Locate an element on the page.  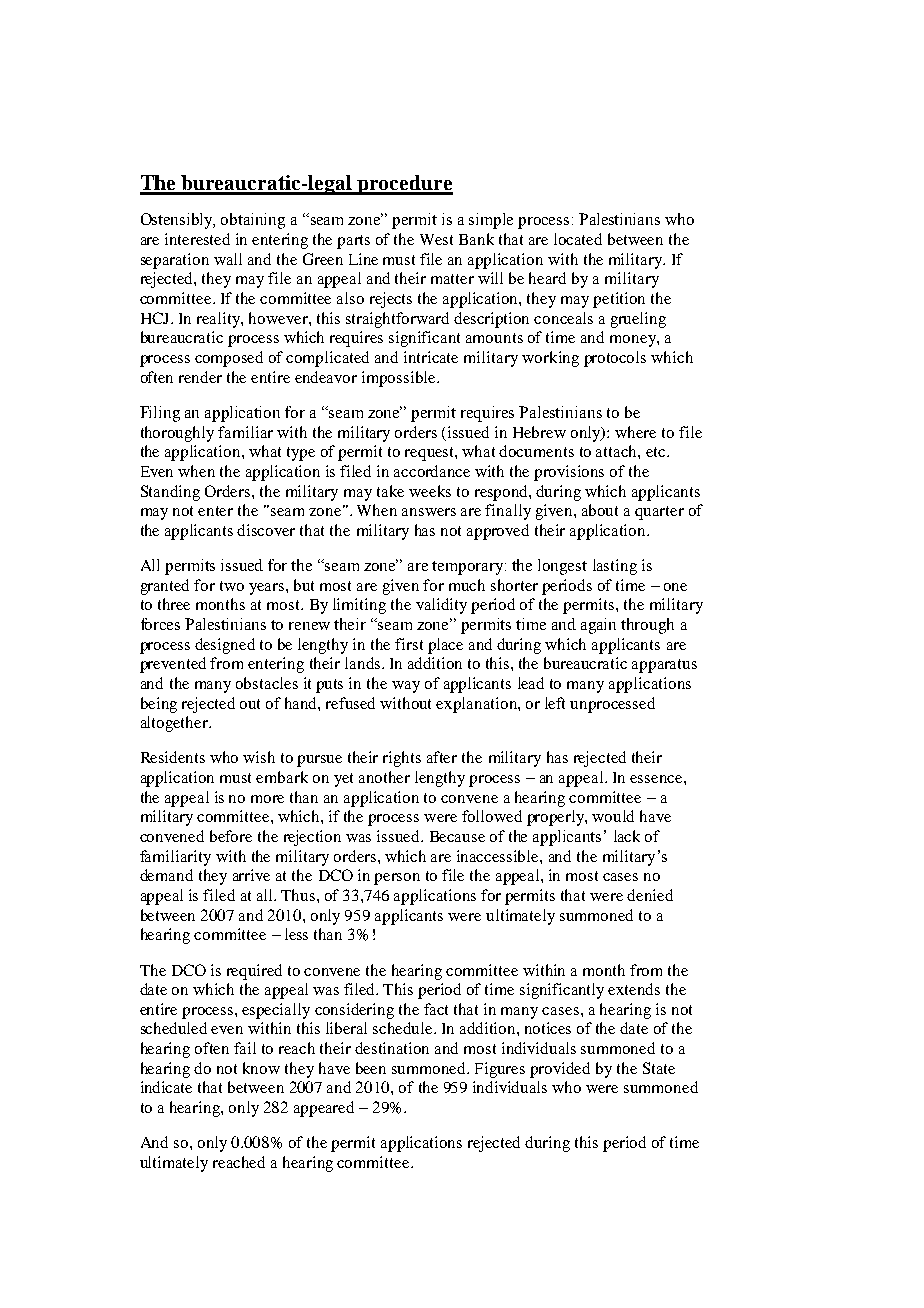
Standing is located at coordinates (170, 493).
